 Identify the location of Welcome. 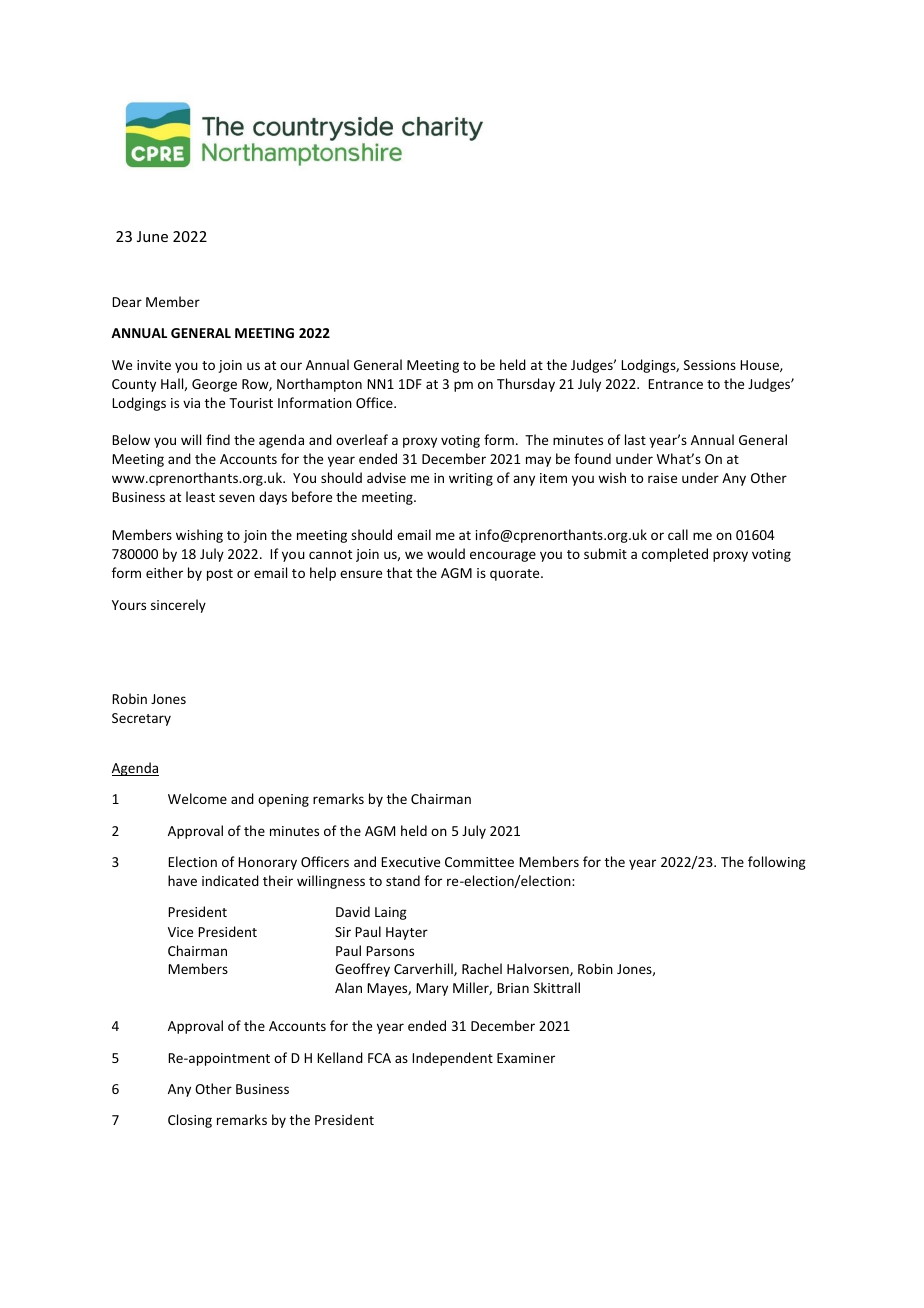
(197, 798).
